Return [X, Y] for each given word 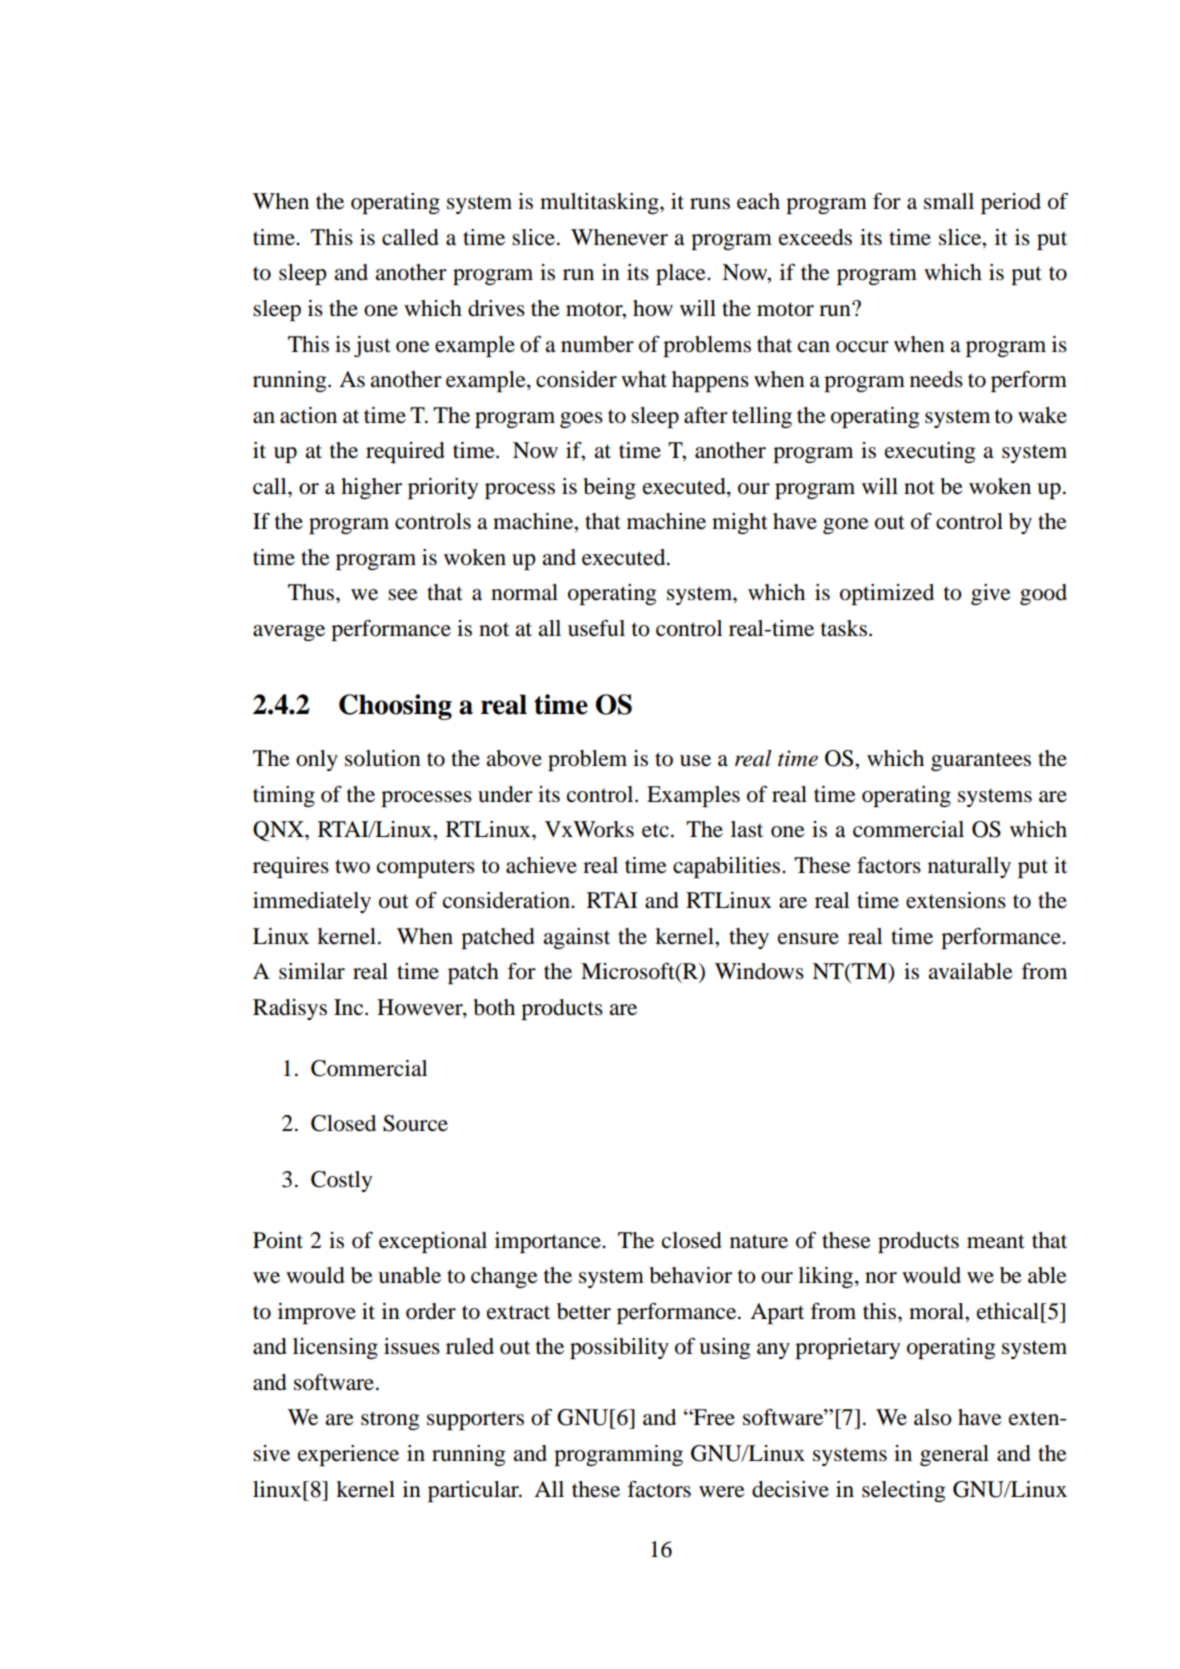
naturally [969, 867]
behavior [691, 1275]
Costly [341, 1181]
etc [655, 830]
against [576, 938]
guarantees [981, 761]
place [682, 274]
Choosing [395, 707]
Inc [350, 1007]
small [949, 201]
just [372, 346]
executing [930, 452]
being [610, 488]
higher [371, 488]
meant [996, 1241]
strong [390, 1421]
